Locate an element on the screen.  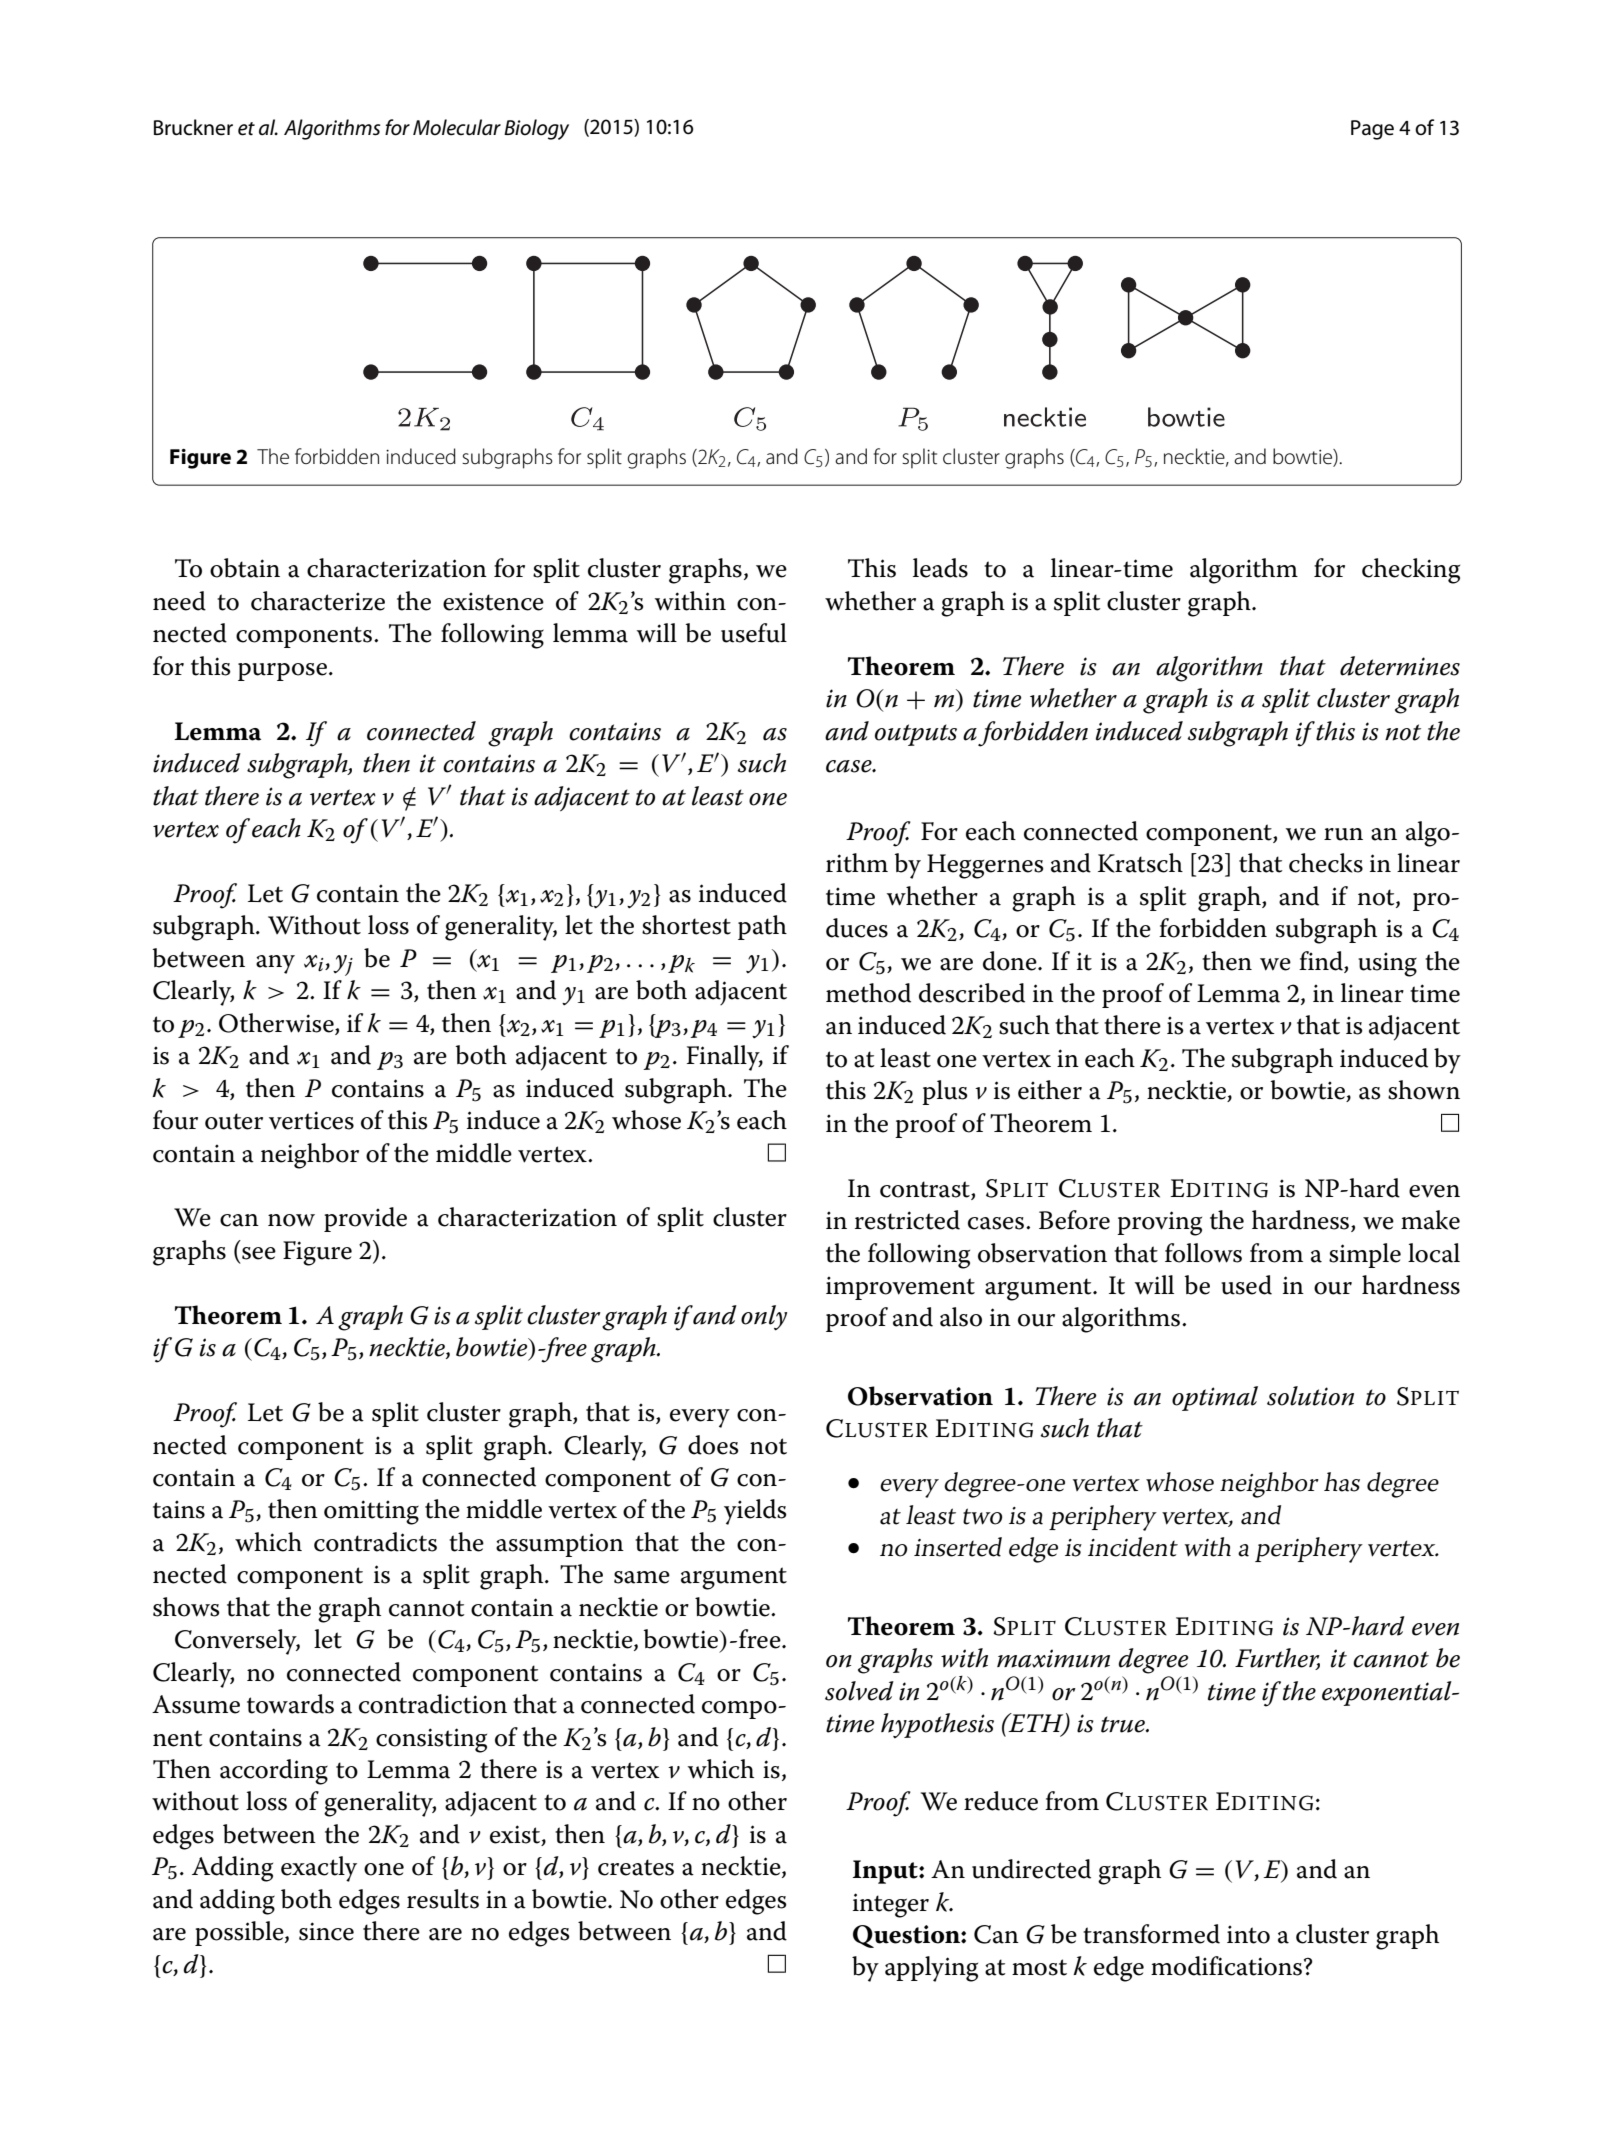
vertices is located at coordinates (311, 1120).
